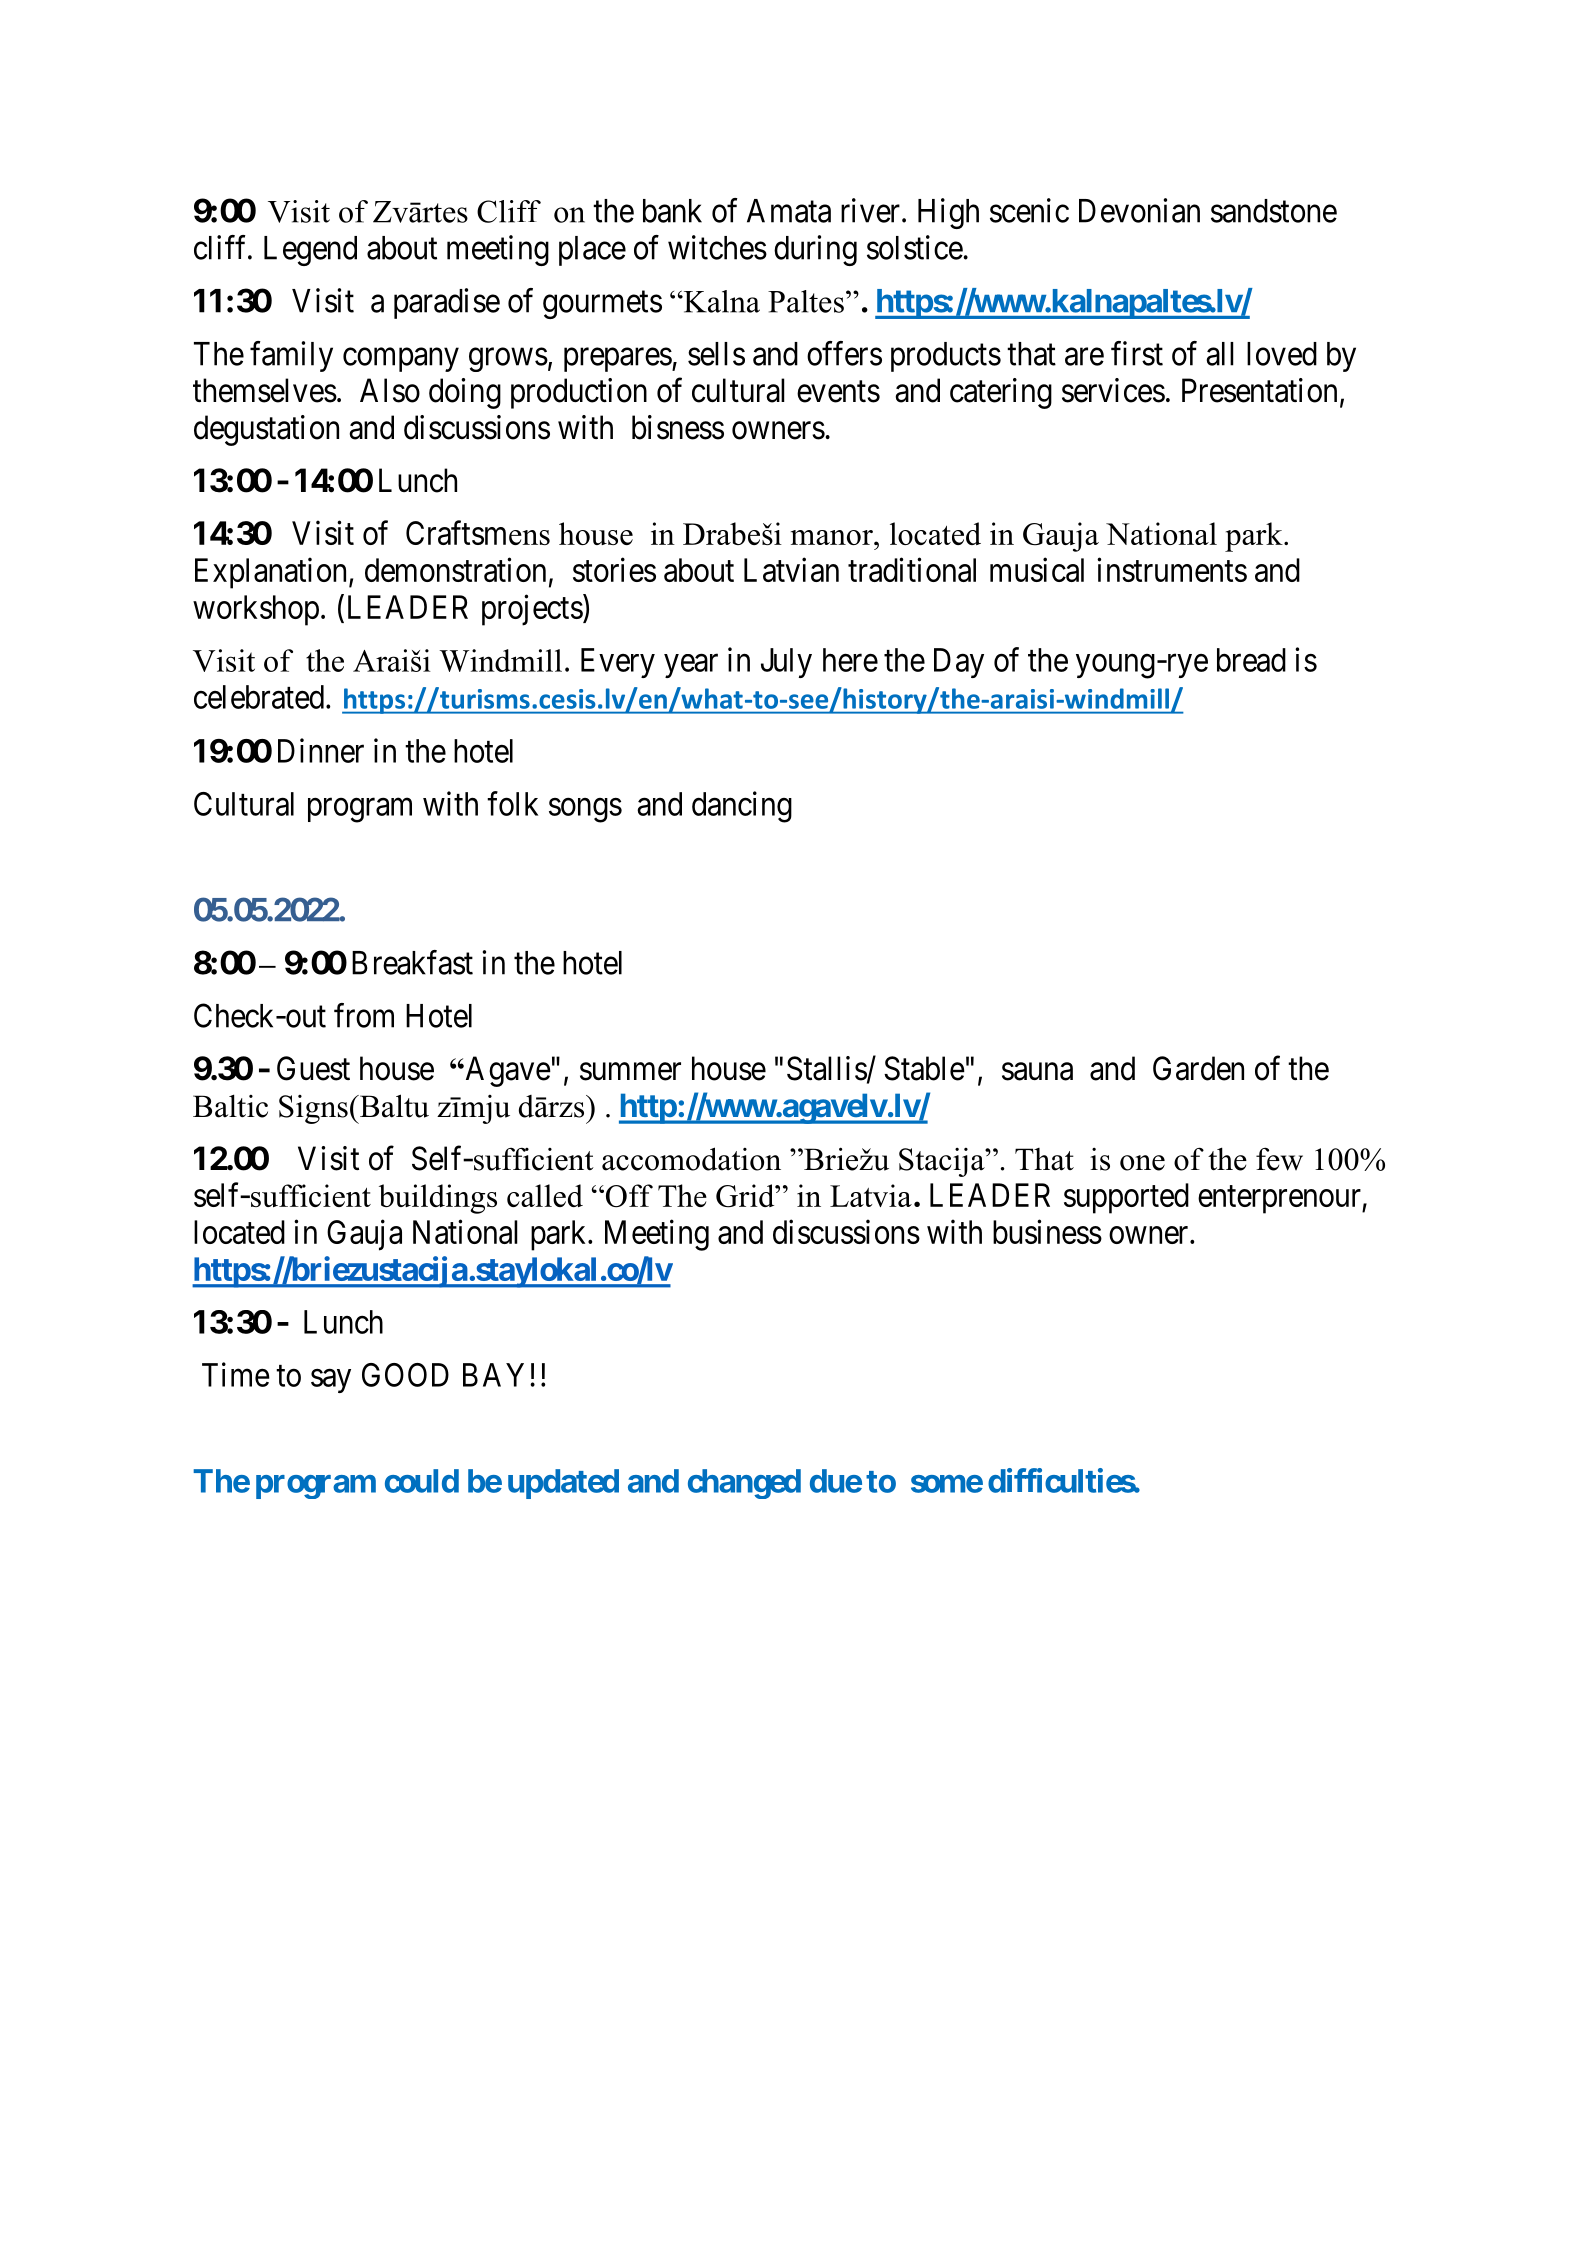 The width and height of the screenshot is (1592, 2251). I want to click on dancing, so click(742, 807).
